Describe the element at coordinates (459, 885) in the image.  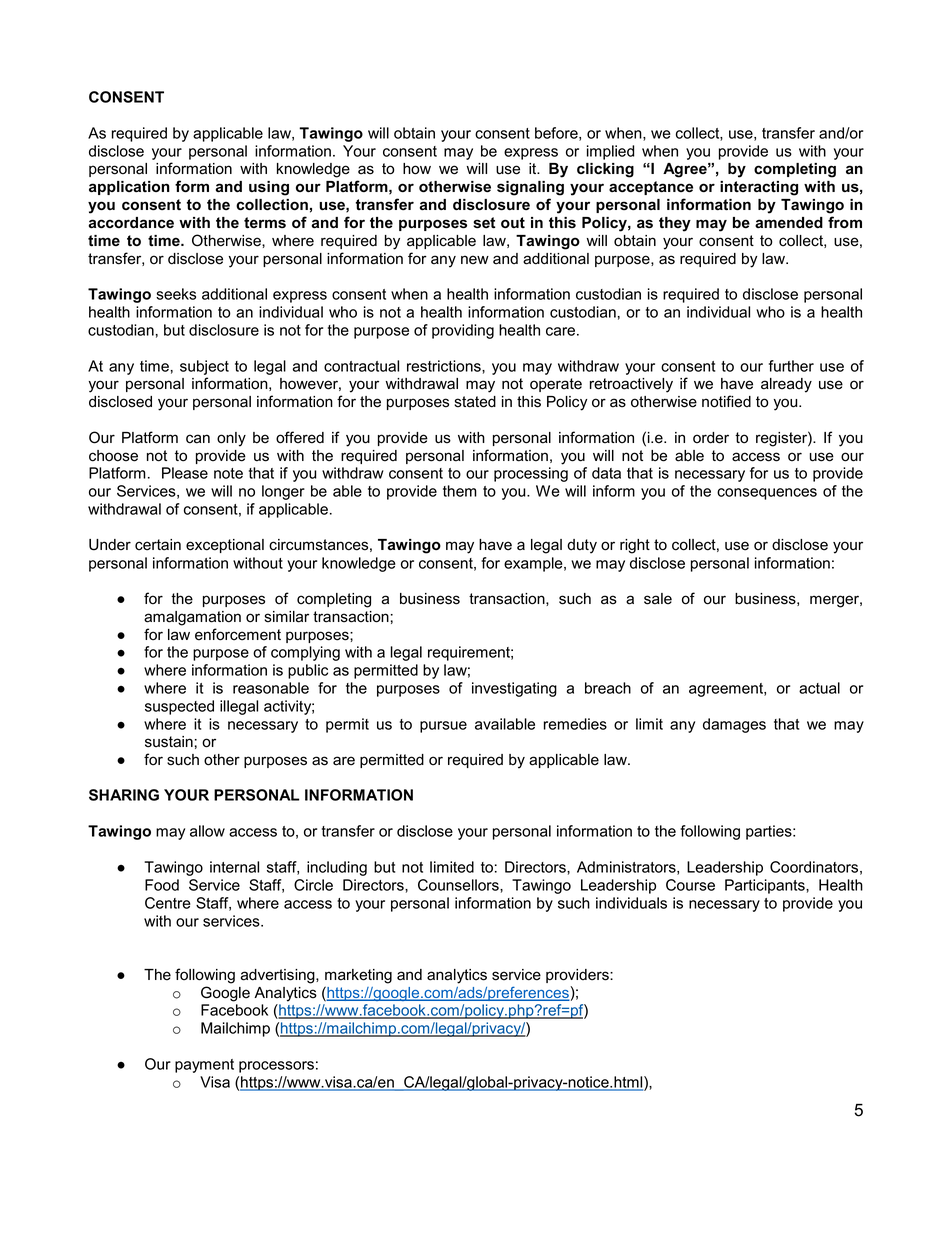
I see `Counsellors` at that location.
